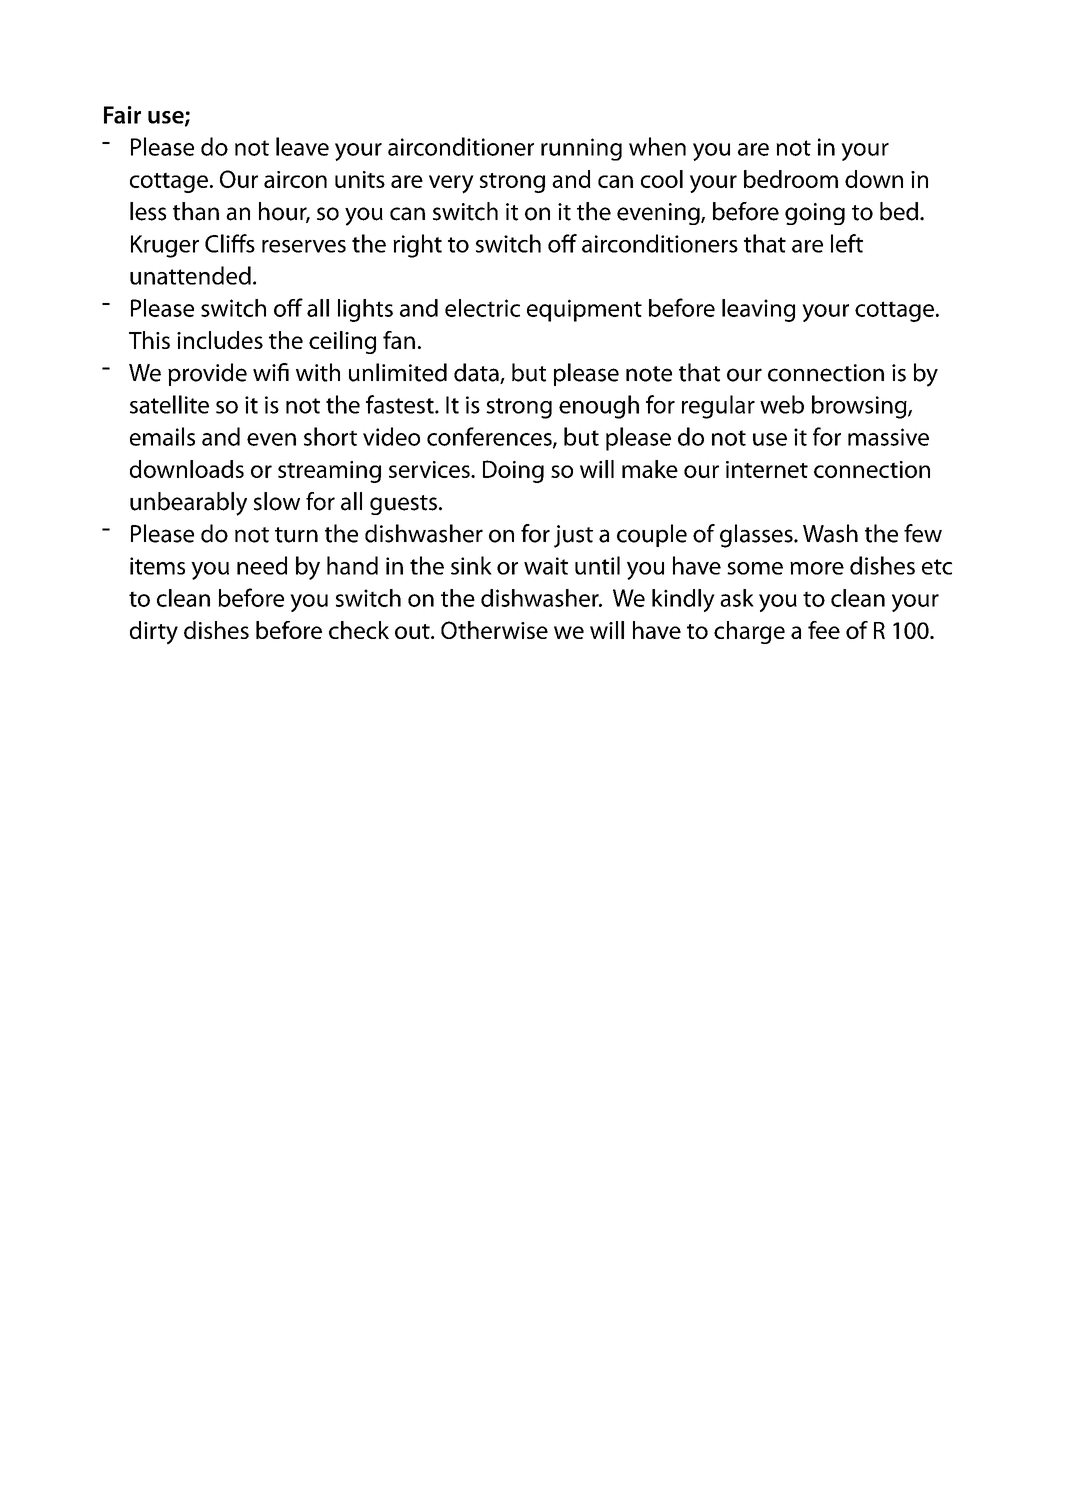 The image size is (1065, 1507). I want to click on emails, so click(162, 436).
